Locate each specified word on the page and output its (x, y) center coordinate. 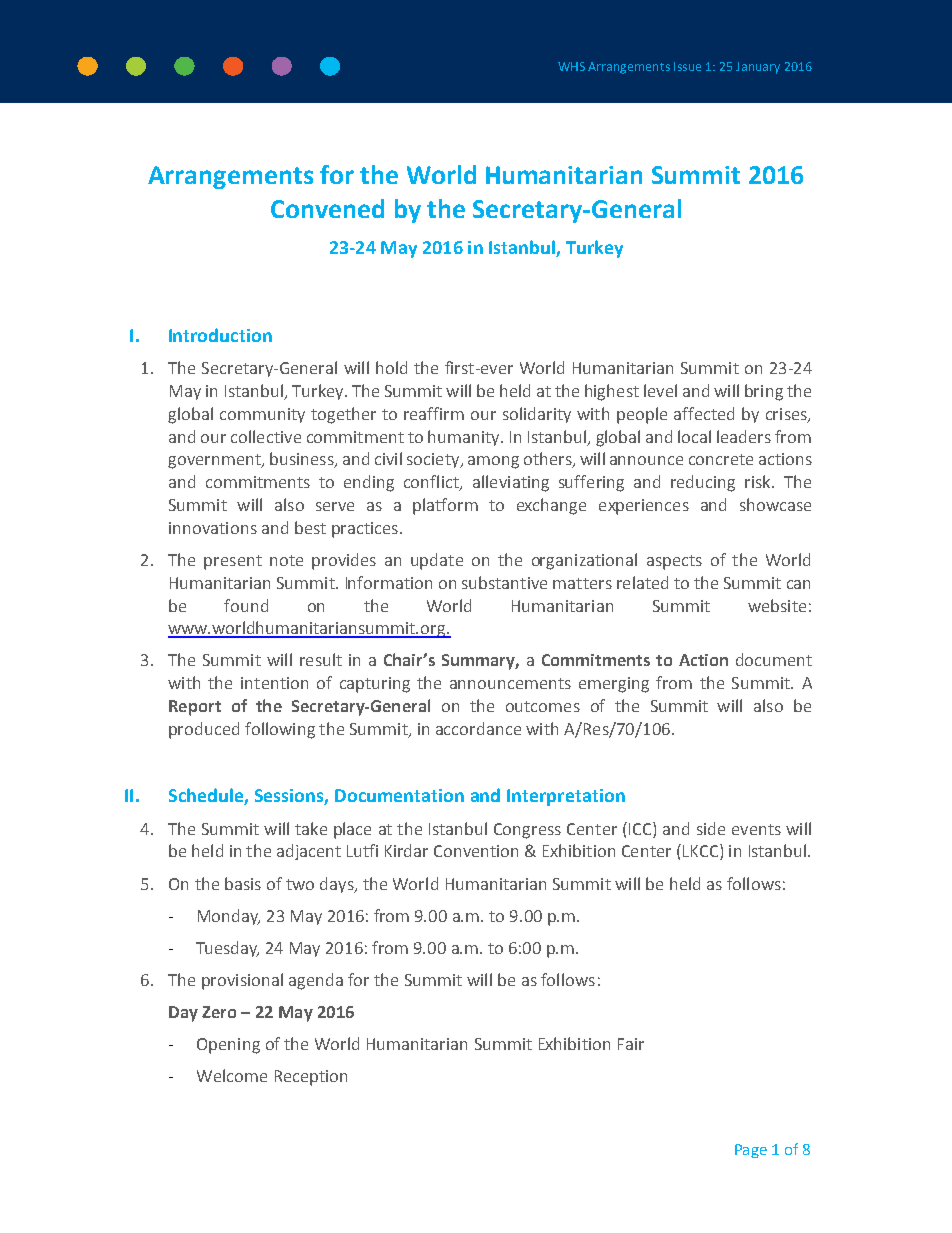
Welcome (232, 1075)
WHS (571, 66)
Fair (631, 1044)
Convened (327, 208)
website (777, 605)
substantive (504, 582)
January (758, 68)
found (246, 605)
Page (751, 1151)
